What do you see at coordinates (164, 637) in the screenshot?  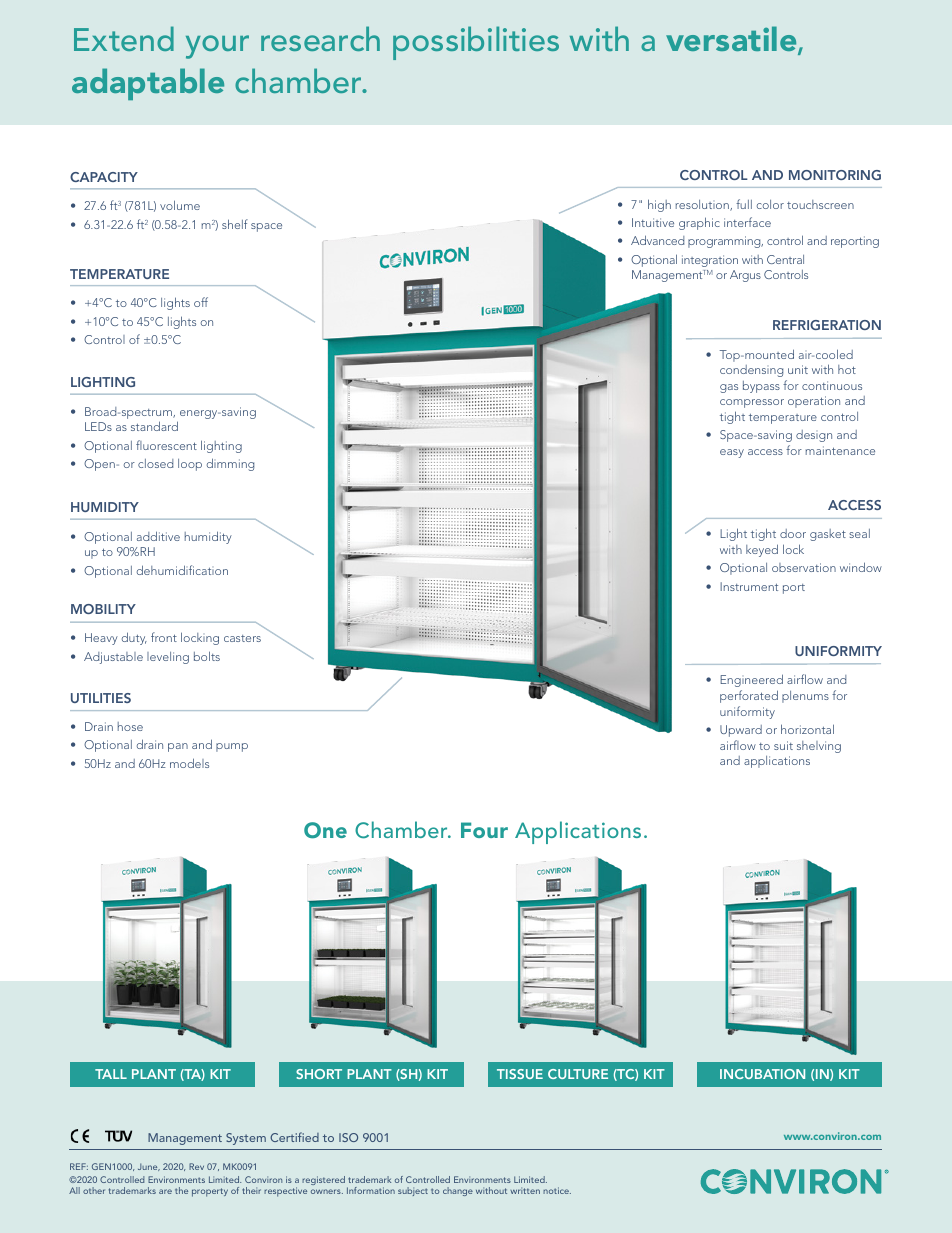 I see `front` at bounding box center [164, 637].
